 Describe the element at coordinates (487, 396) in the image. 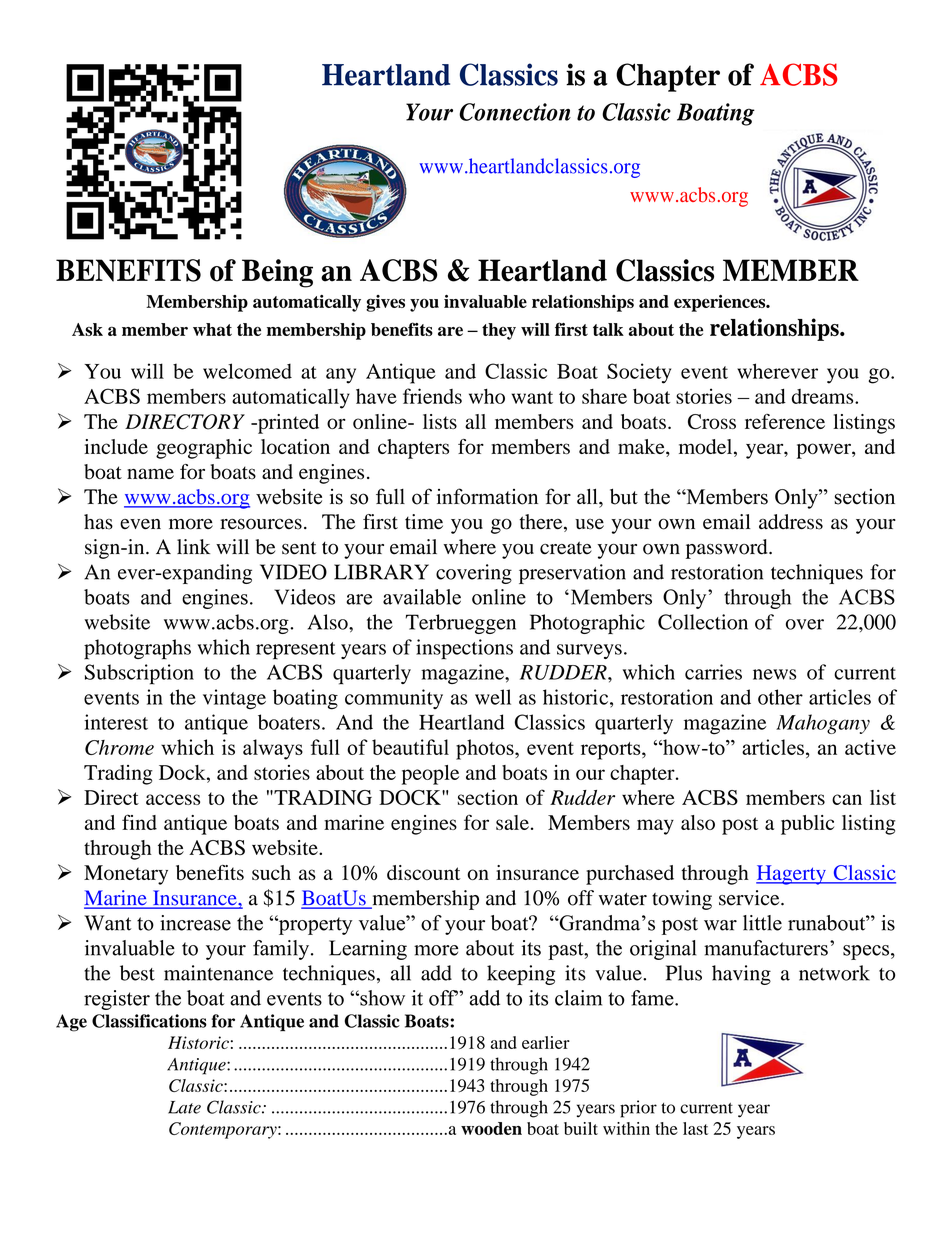

I see `who` at that location.
